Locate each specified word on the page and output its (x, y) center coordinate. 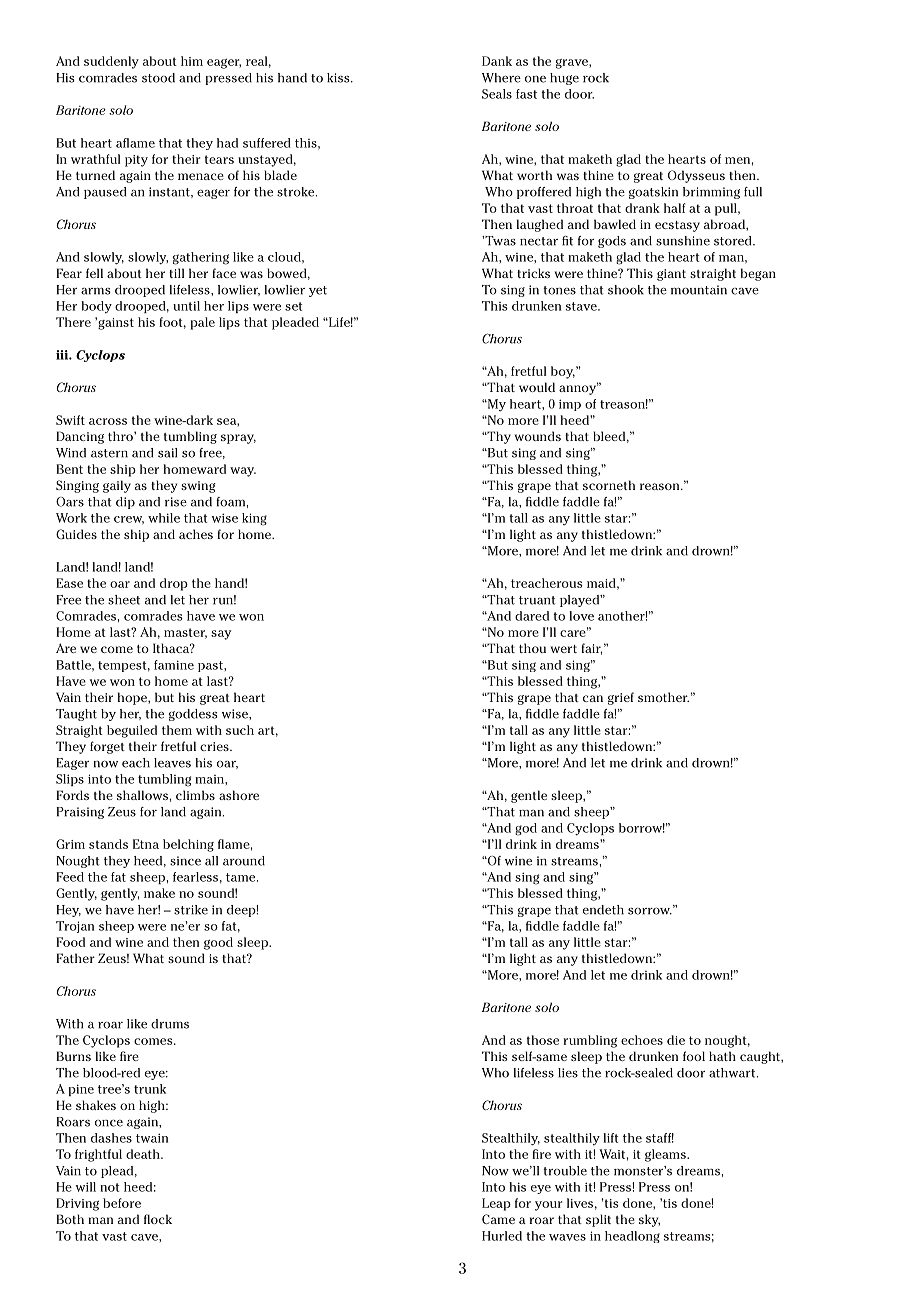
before (122, 1203)
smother (663, 697)
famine (174, 665)
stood (158, 78)
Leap (496, 1204)
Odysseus (696, 176)
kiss (339, 78)
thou (532, 648)
